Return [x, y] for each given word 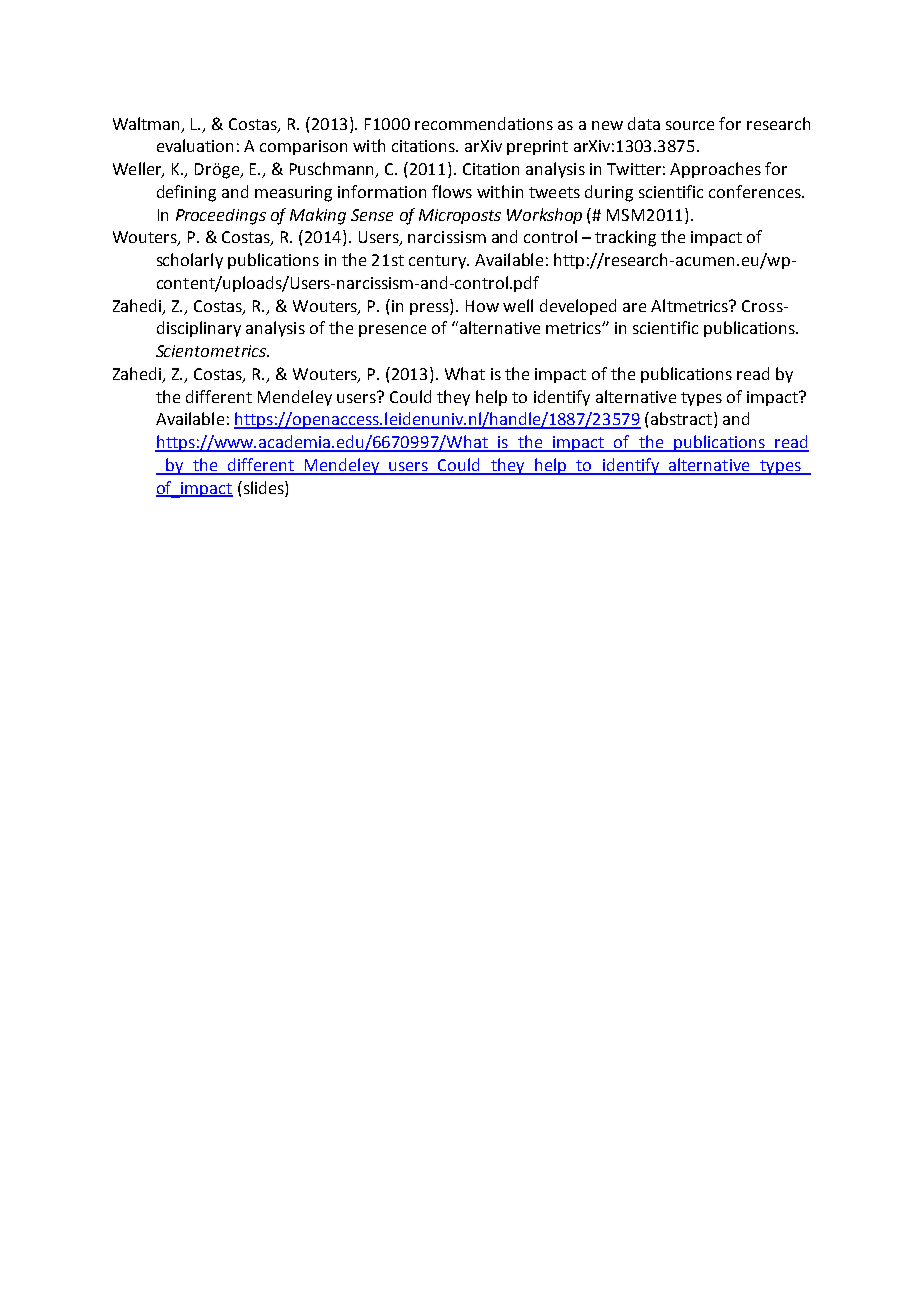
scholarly [190, 261]
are [634, 307]
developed [578, 307]
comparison [303, 147]
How [482, 306]
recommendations [484, 123]
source [690, 125]
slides [263, 487]
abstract [681, 418]
